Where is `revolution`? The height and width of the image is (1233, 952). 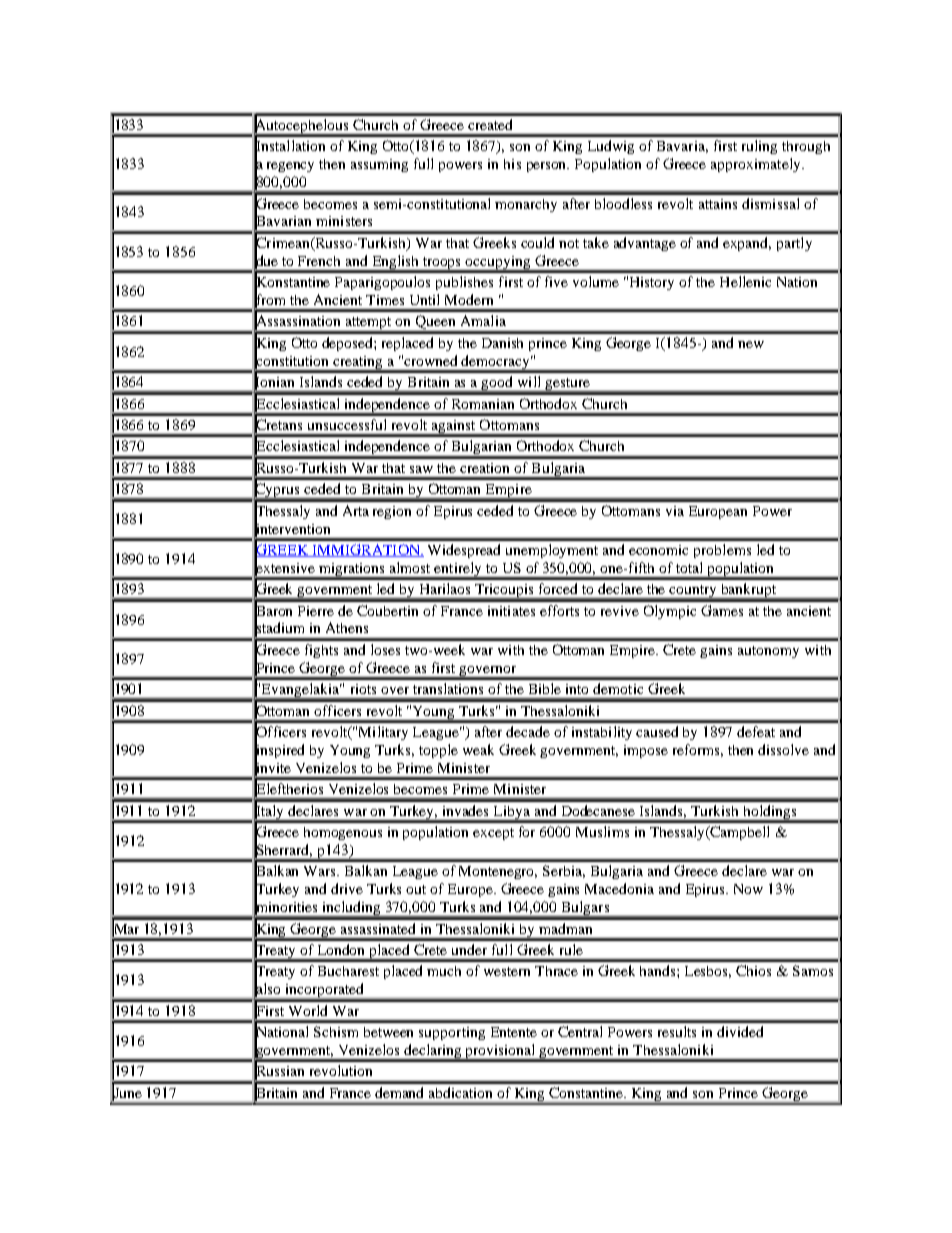 revolution is located at coordinates (341, 1070).
